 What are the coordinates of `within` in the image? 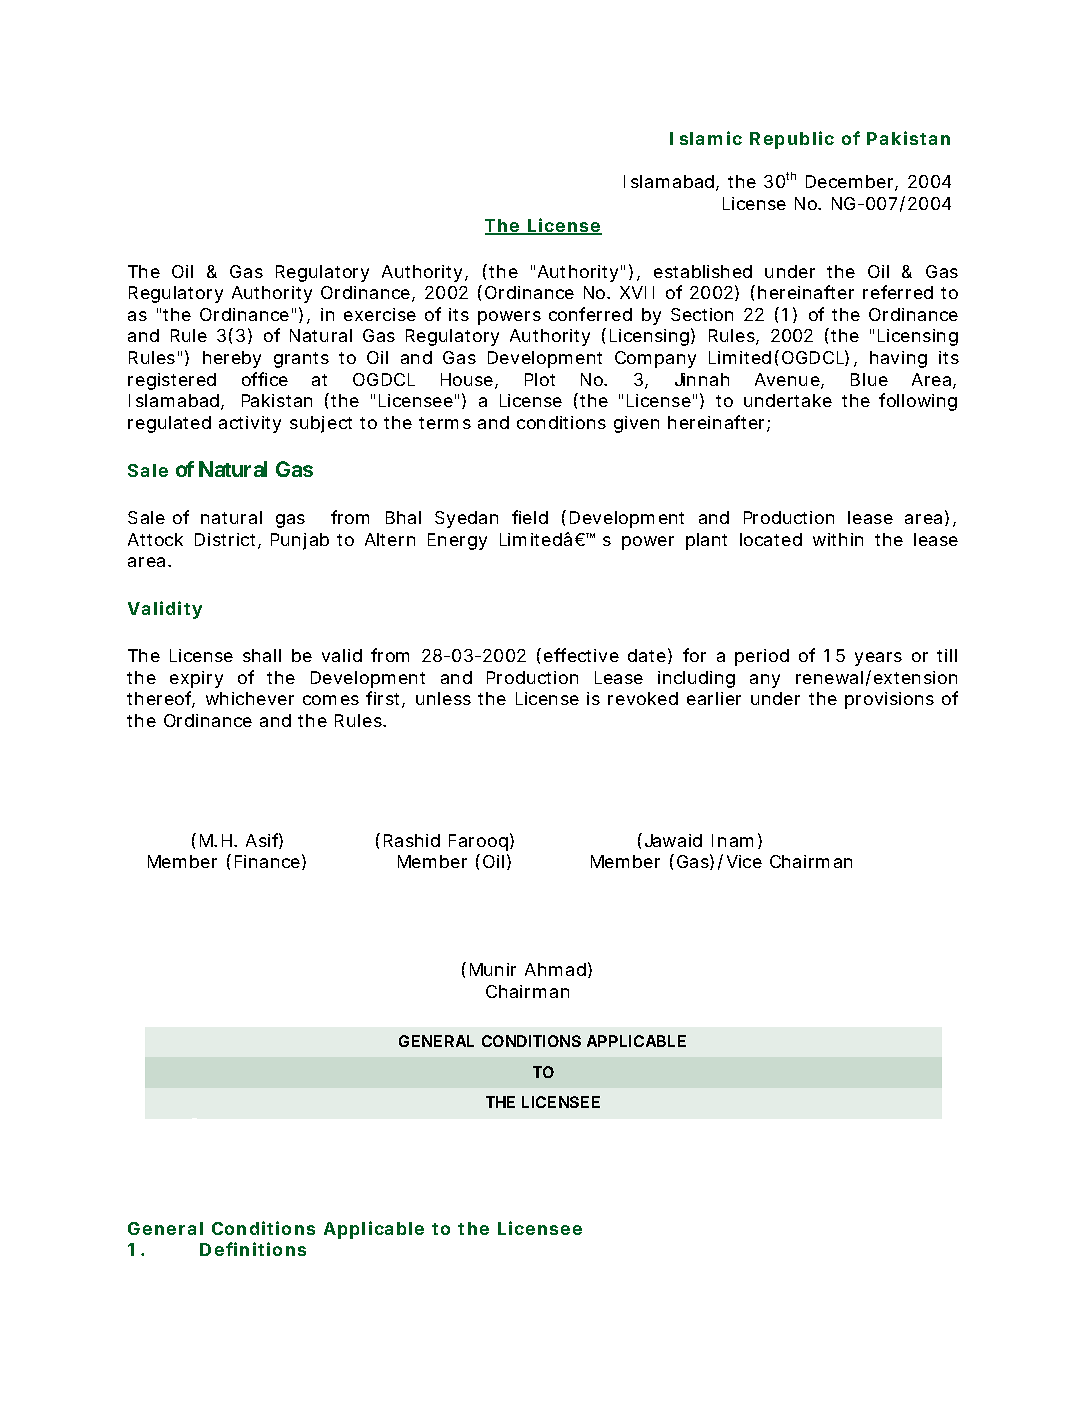 It's located at (838, 539).
